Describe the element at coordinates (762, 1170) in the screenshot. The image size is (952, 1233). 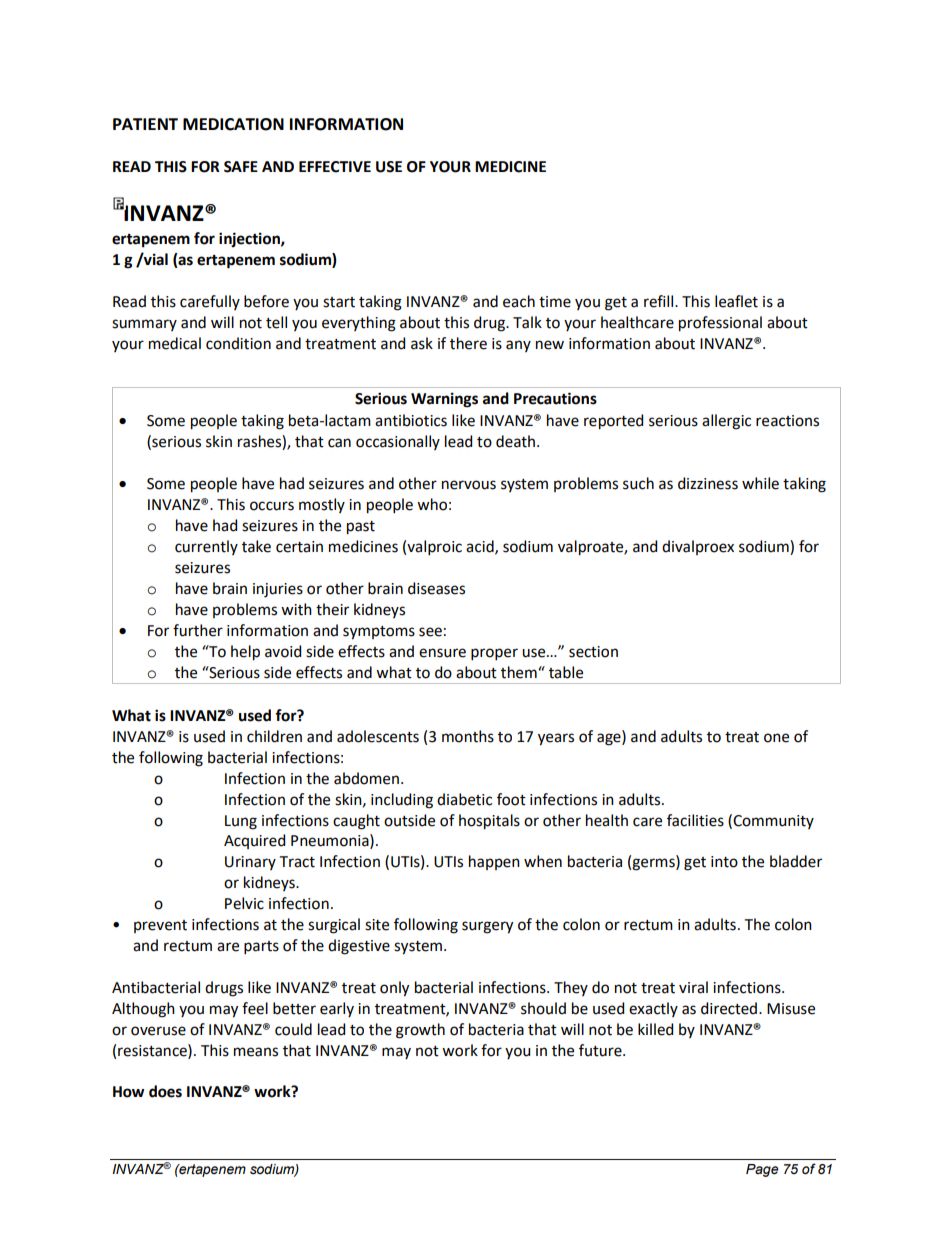
I see `Page` at that location.
